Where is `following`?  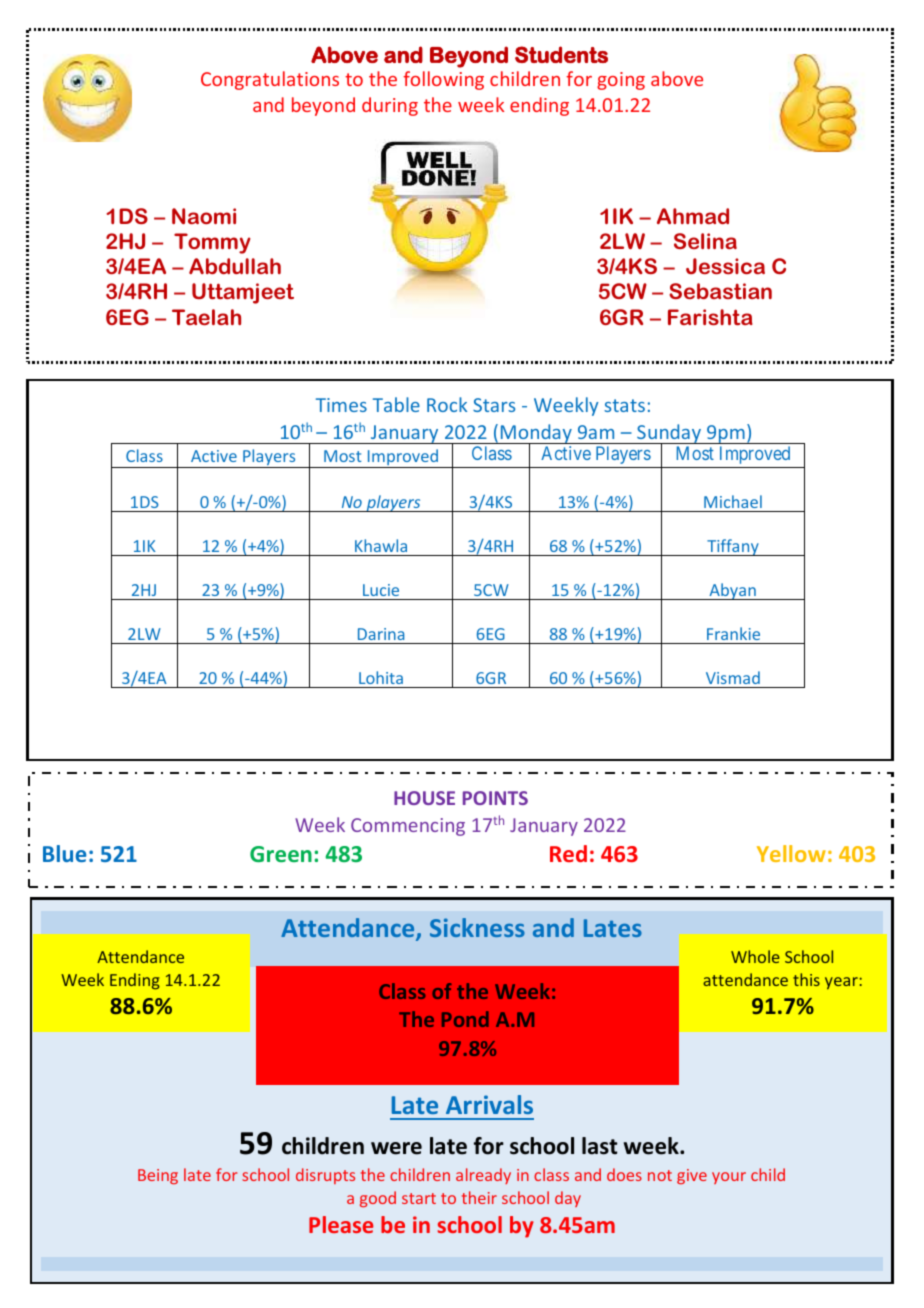
following is located at coordinates (443, 80).
